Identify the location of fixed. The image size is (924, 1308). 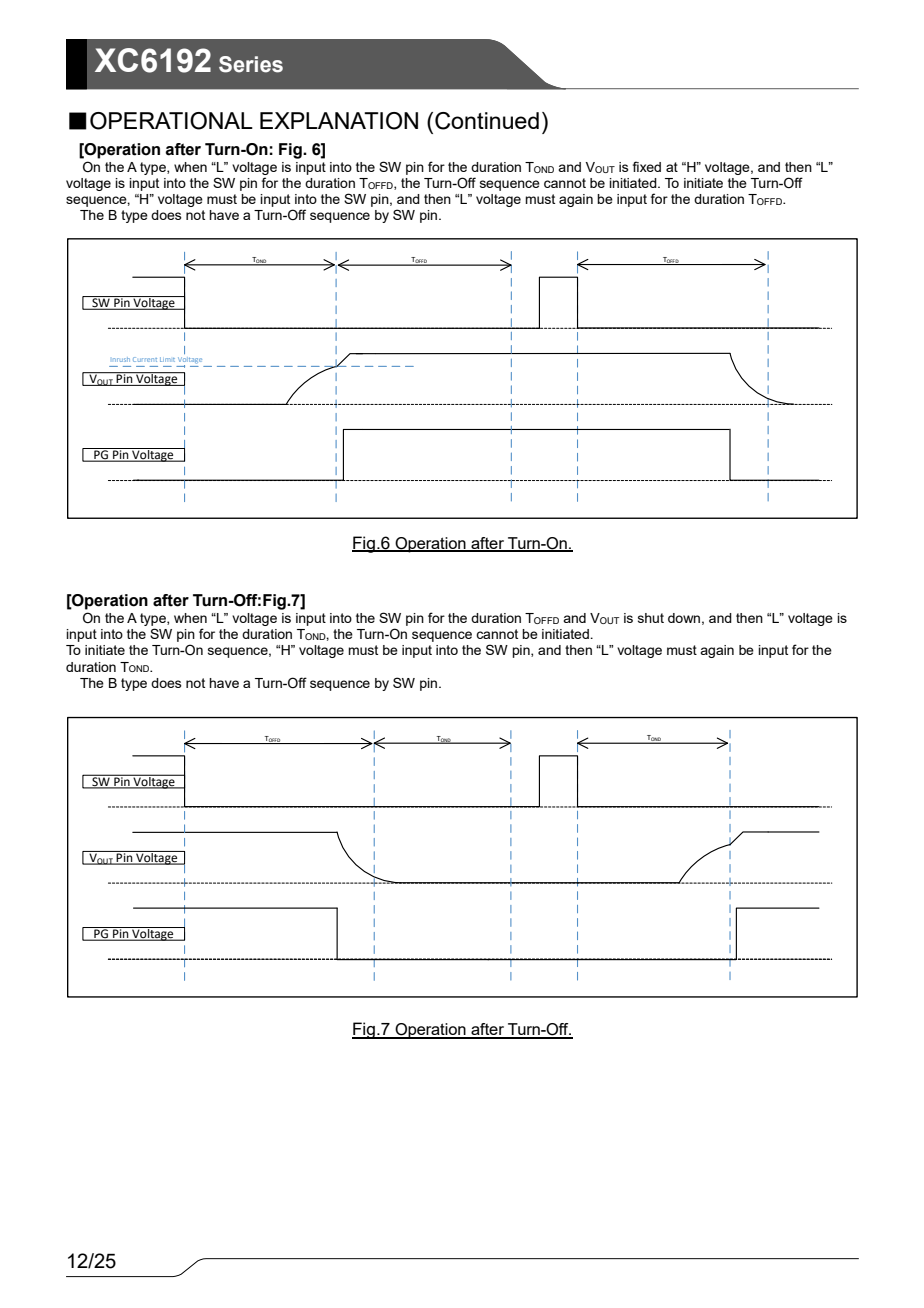
(647, 166).
